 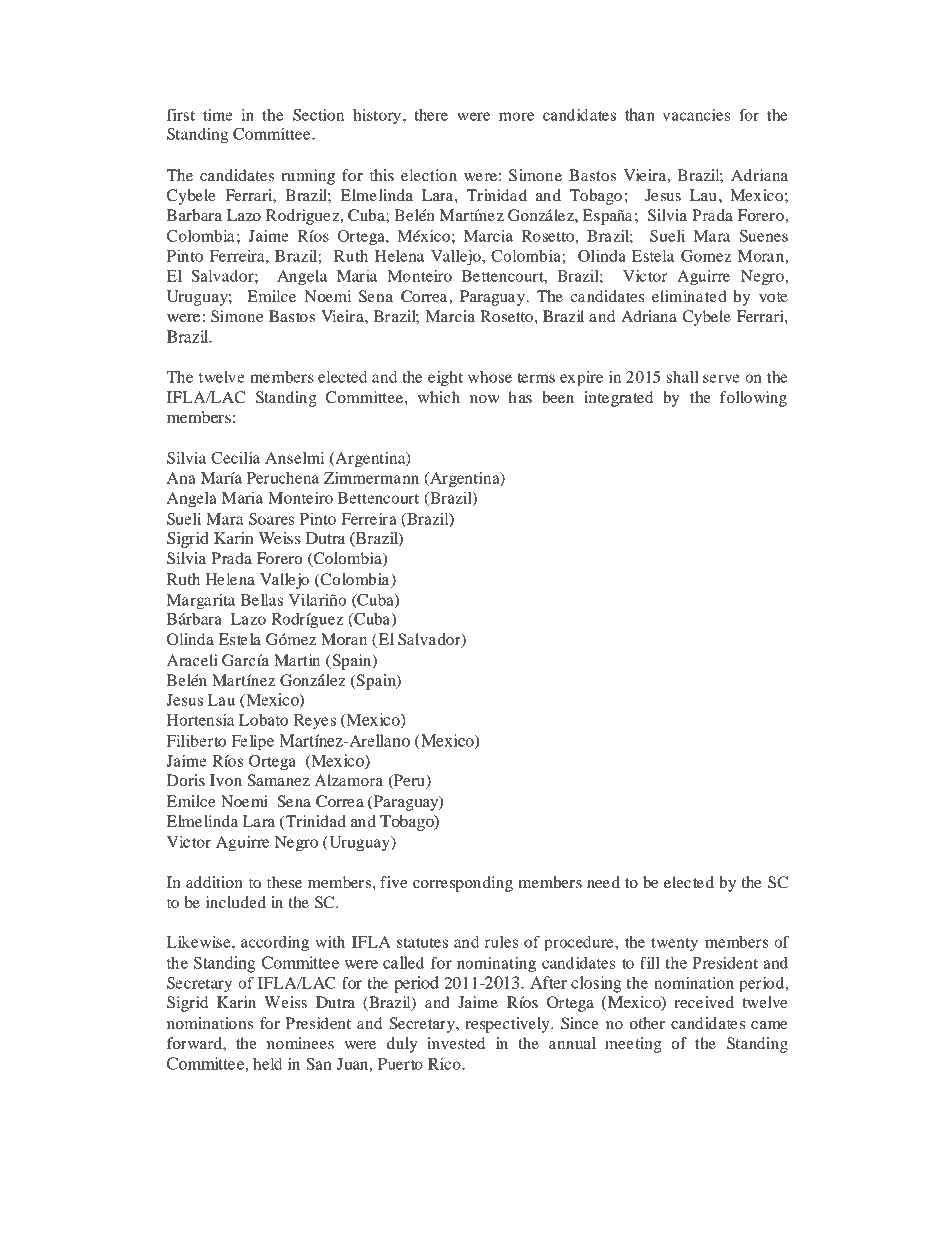 What do you see at coordinates (371, 478) in the document?
I see `Zimmermann` at bounding box center [371, 478].
